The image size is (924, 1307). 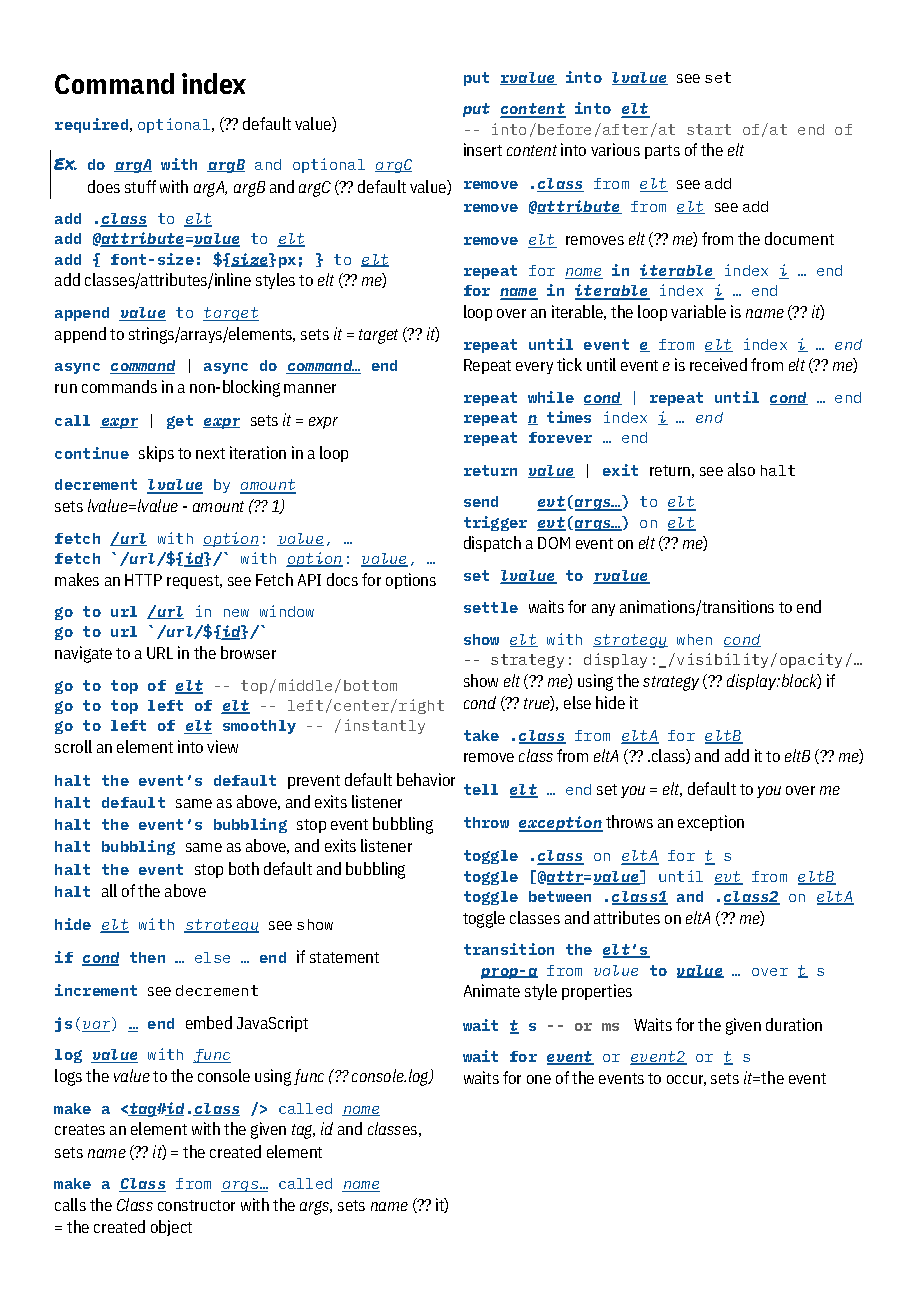 What do you see at coordinates (483, 149) in the screenshot?
I see `insert` at bounding box center [483, 149].
